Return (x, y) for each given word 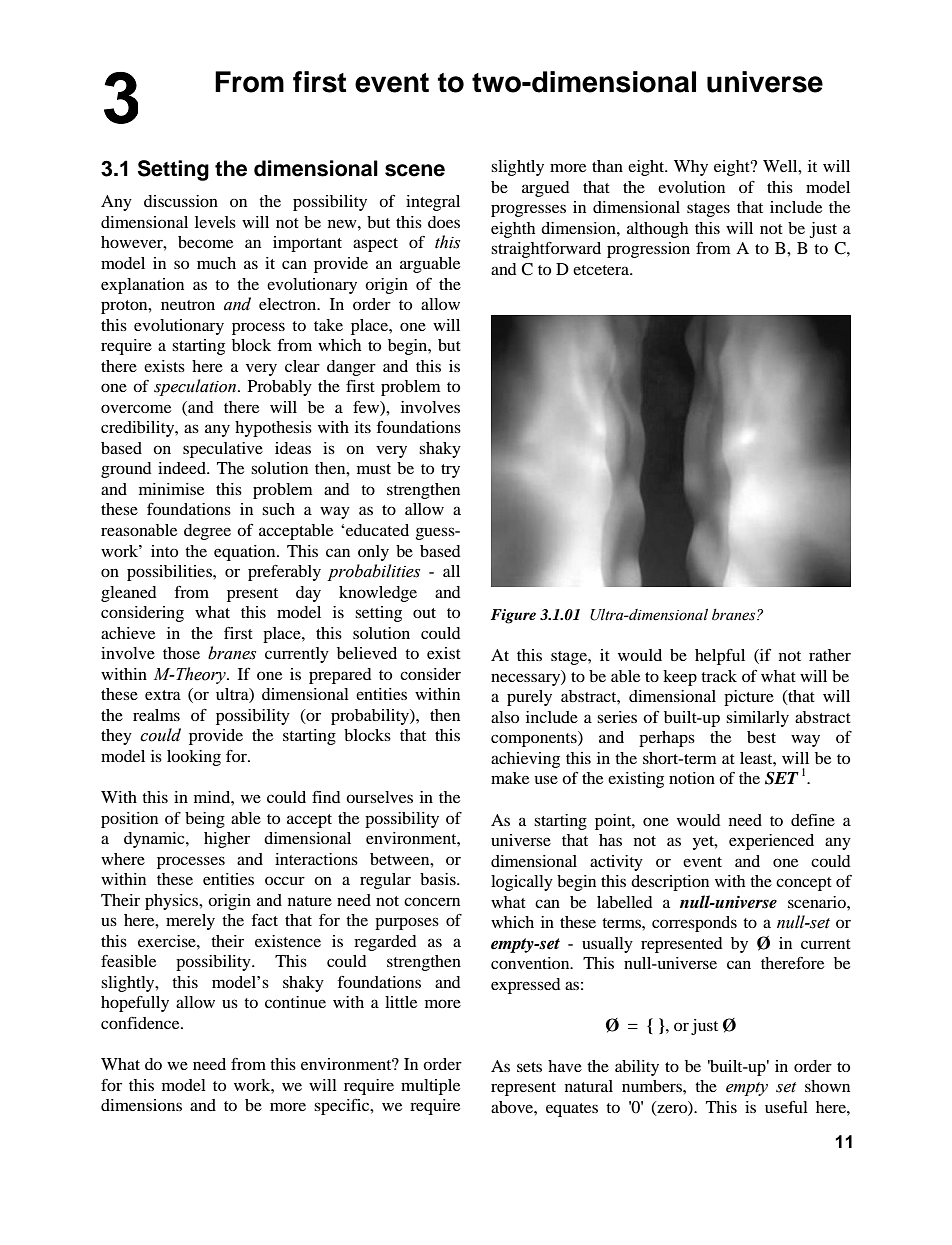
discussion (181, 201)
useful (786, 1106)
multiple (430, 1087)
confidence (141, 1023)
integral (433, 203)
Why (691, 168)
